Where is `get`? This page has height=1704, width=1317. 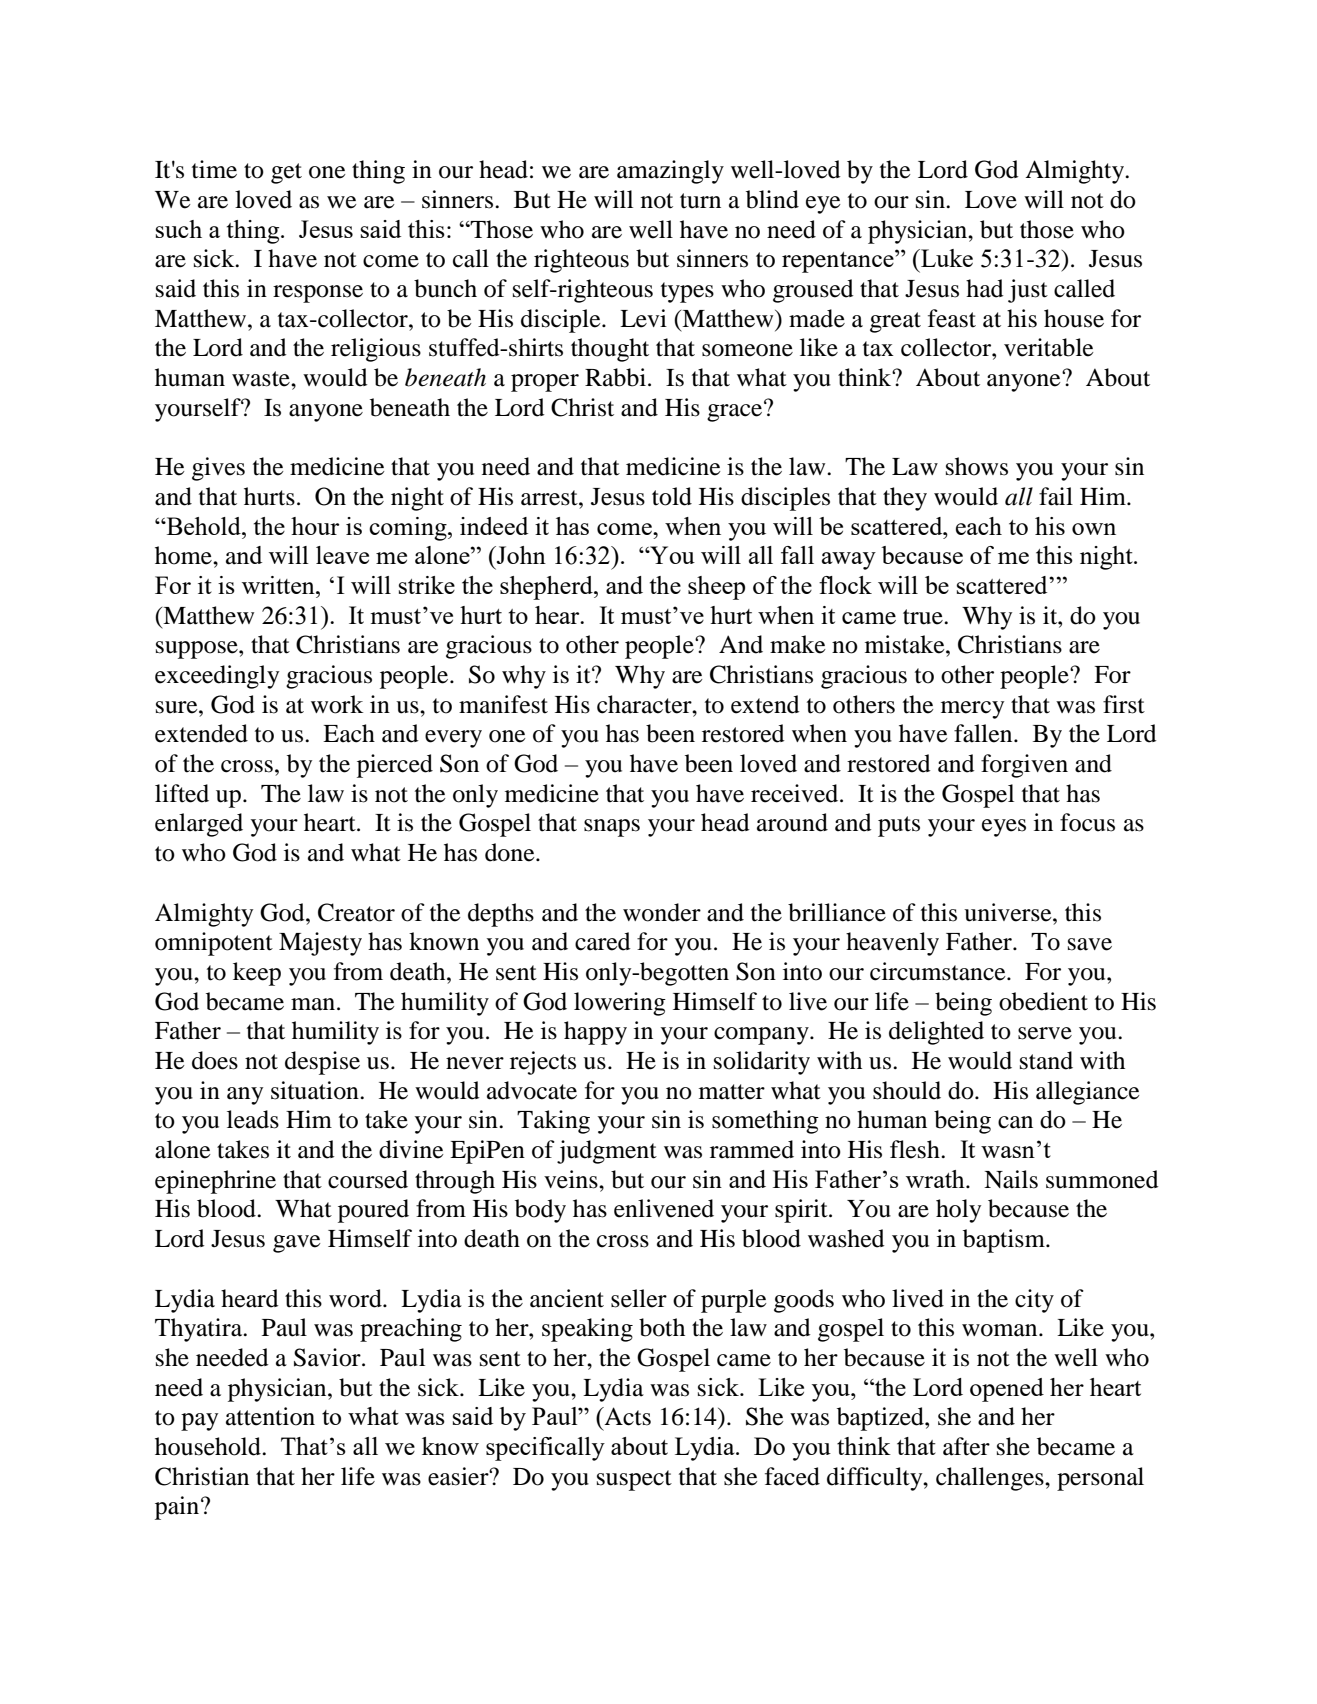
get is located at coordinates (286, 173).
